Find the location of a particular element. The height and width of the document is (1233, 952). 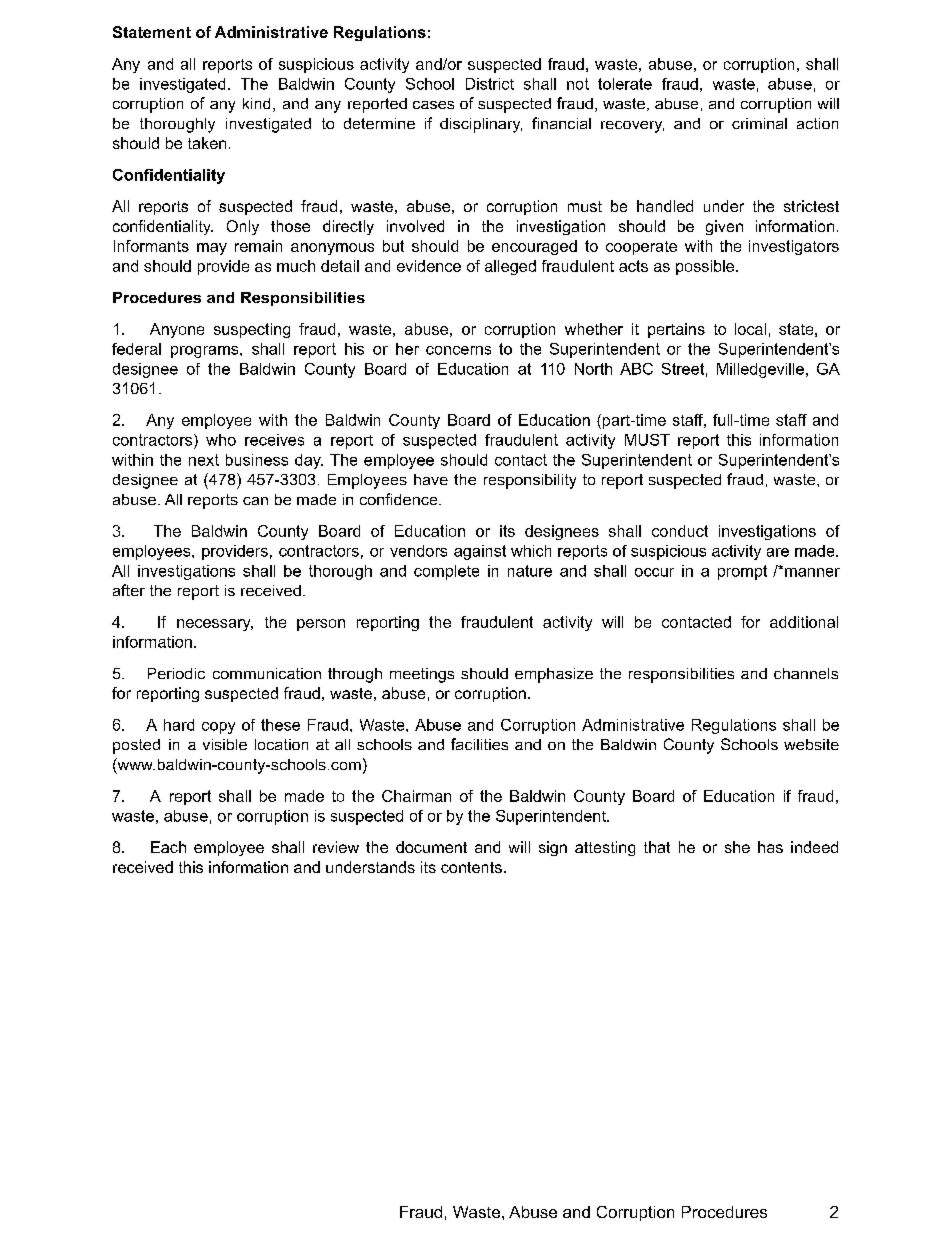

next is located at coordinates (204, 460).
